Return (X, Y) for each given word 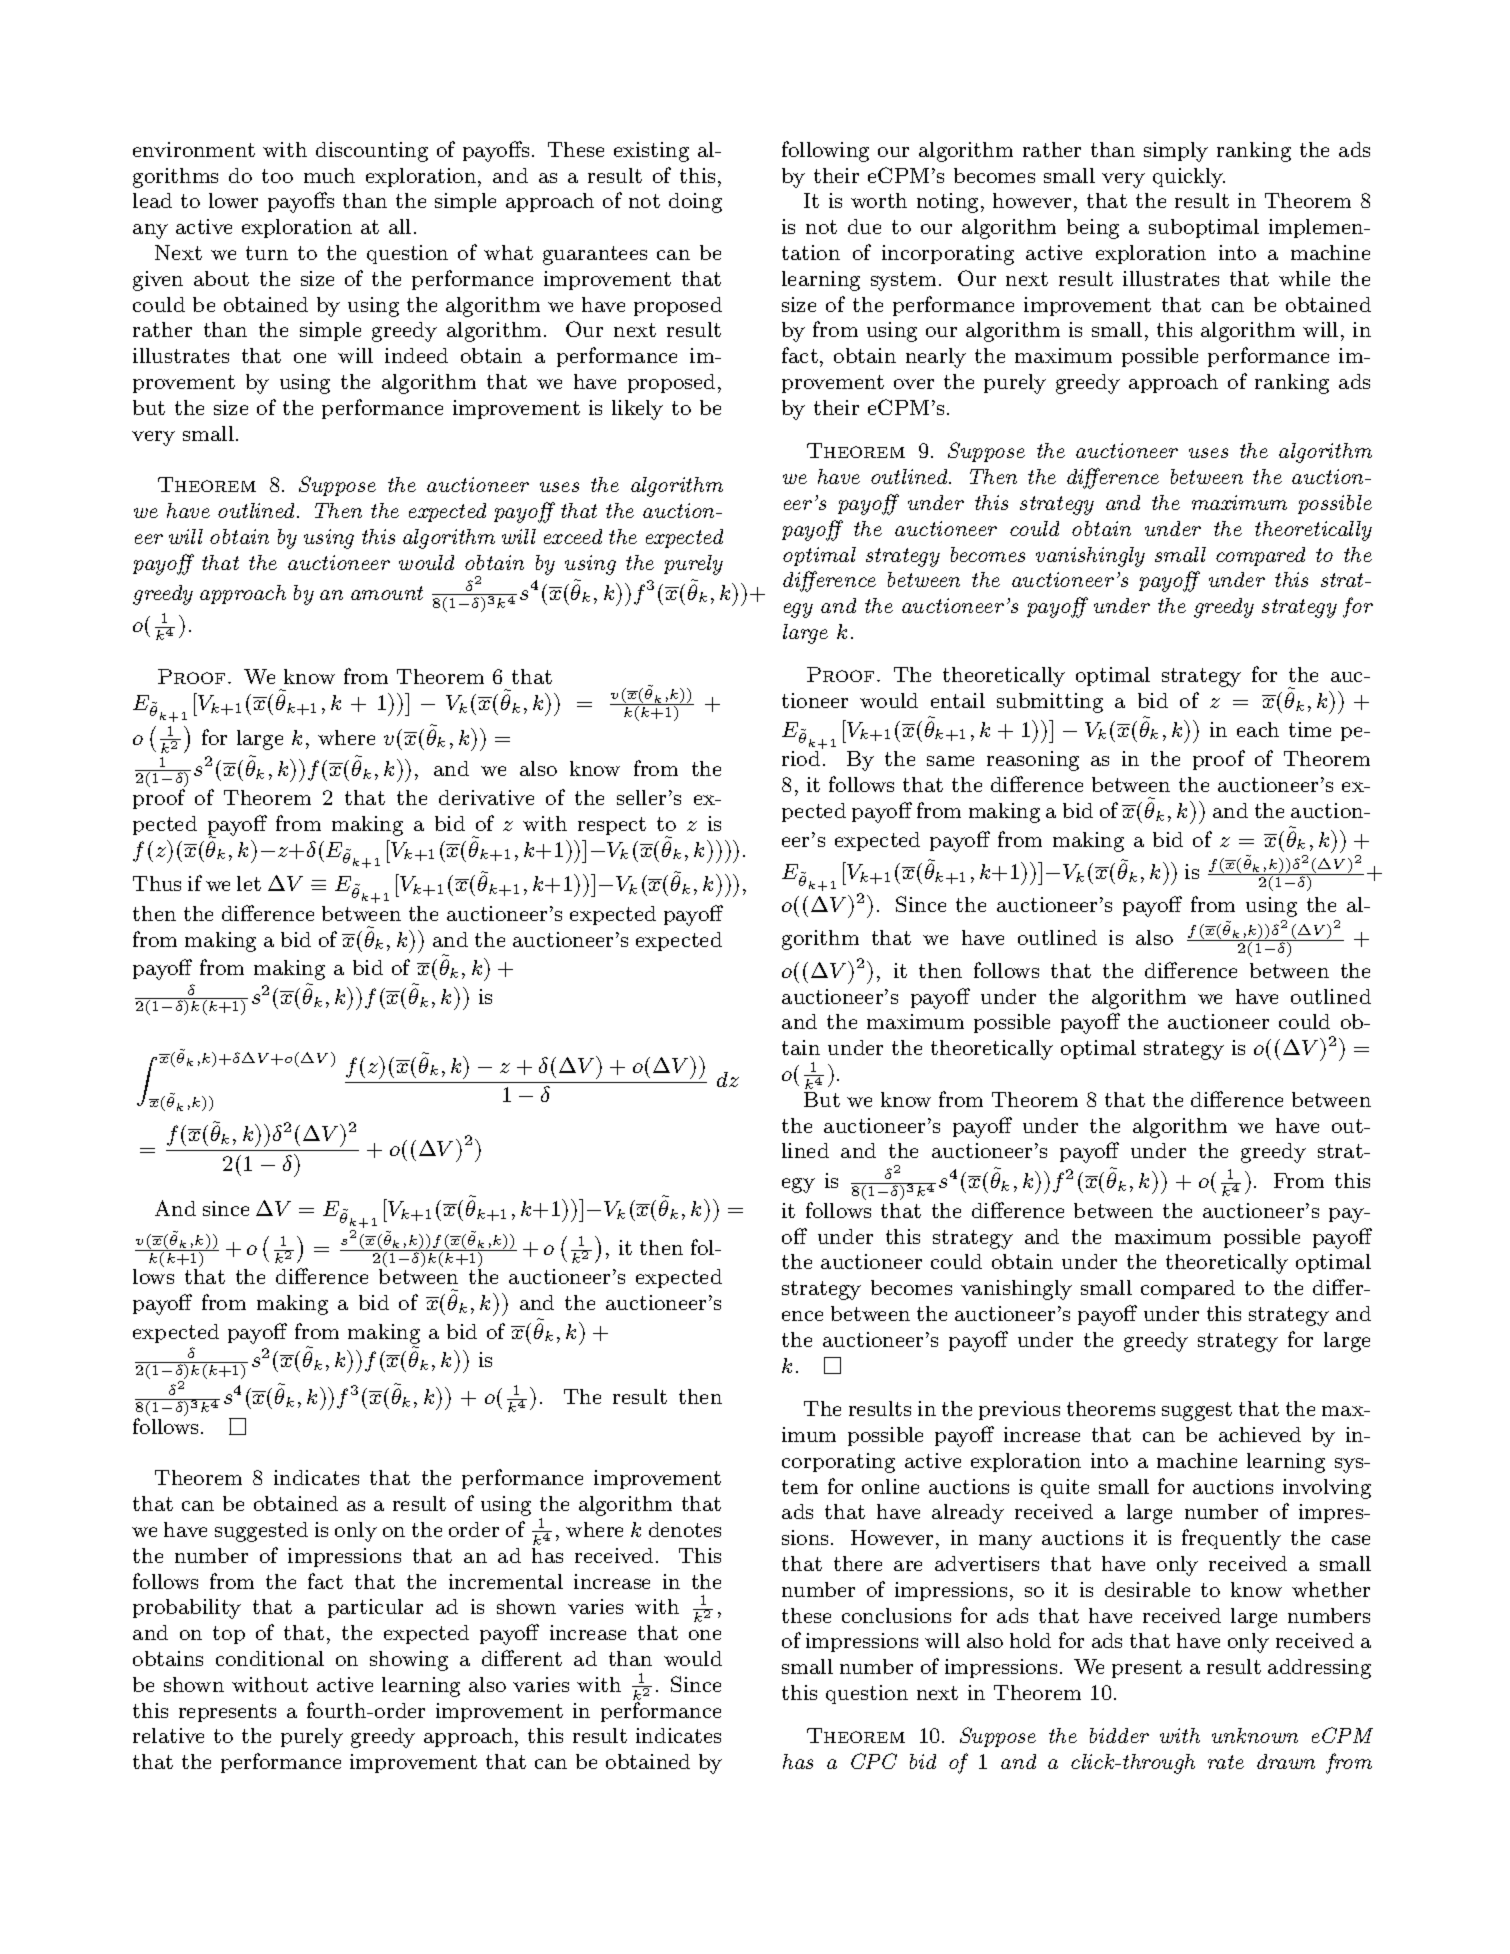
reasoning (1033, 761)
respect (612, 826)
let (249, 883)
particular (375, 1608)
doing (695, 203)
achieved (1260, 1434)
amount (387, 593)
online (890, 1486)
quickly (1189, 178)
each (1258, 729)
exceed (573, 536)
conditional (270, 1658)
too (277, 176)
